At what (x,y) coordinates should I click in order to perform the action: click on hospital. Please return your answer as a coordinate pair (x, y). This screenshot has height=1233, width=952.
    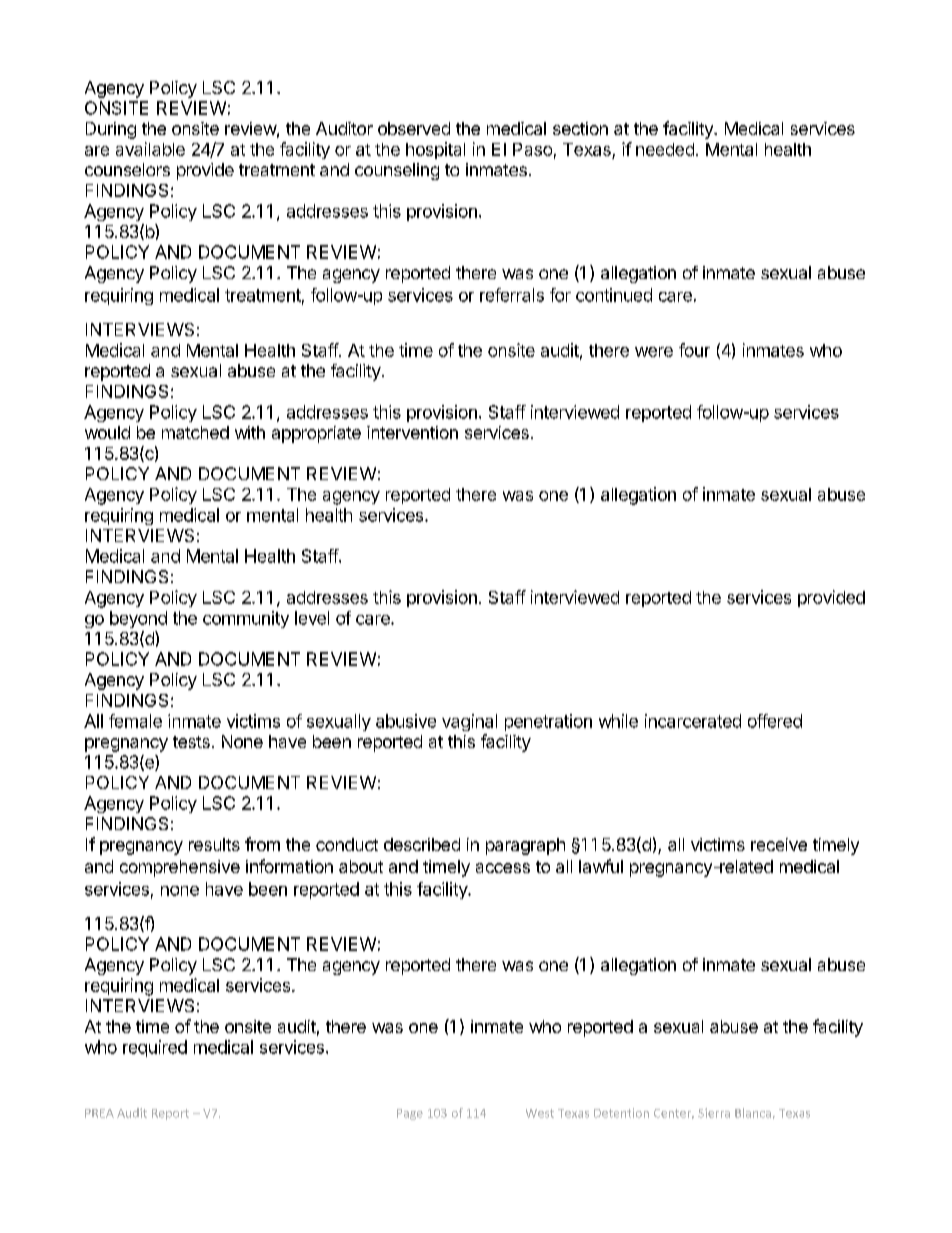
    Looking at the image, I should click on (435, 150).
